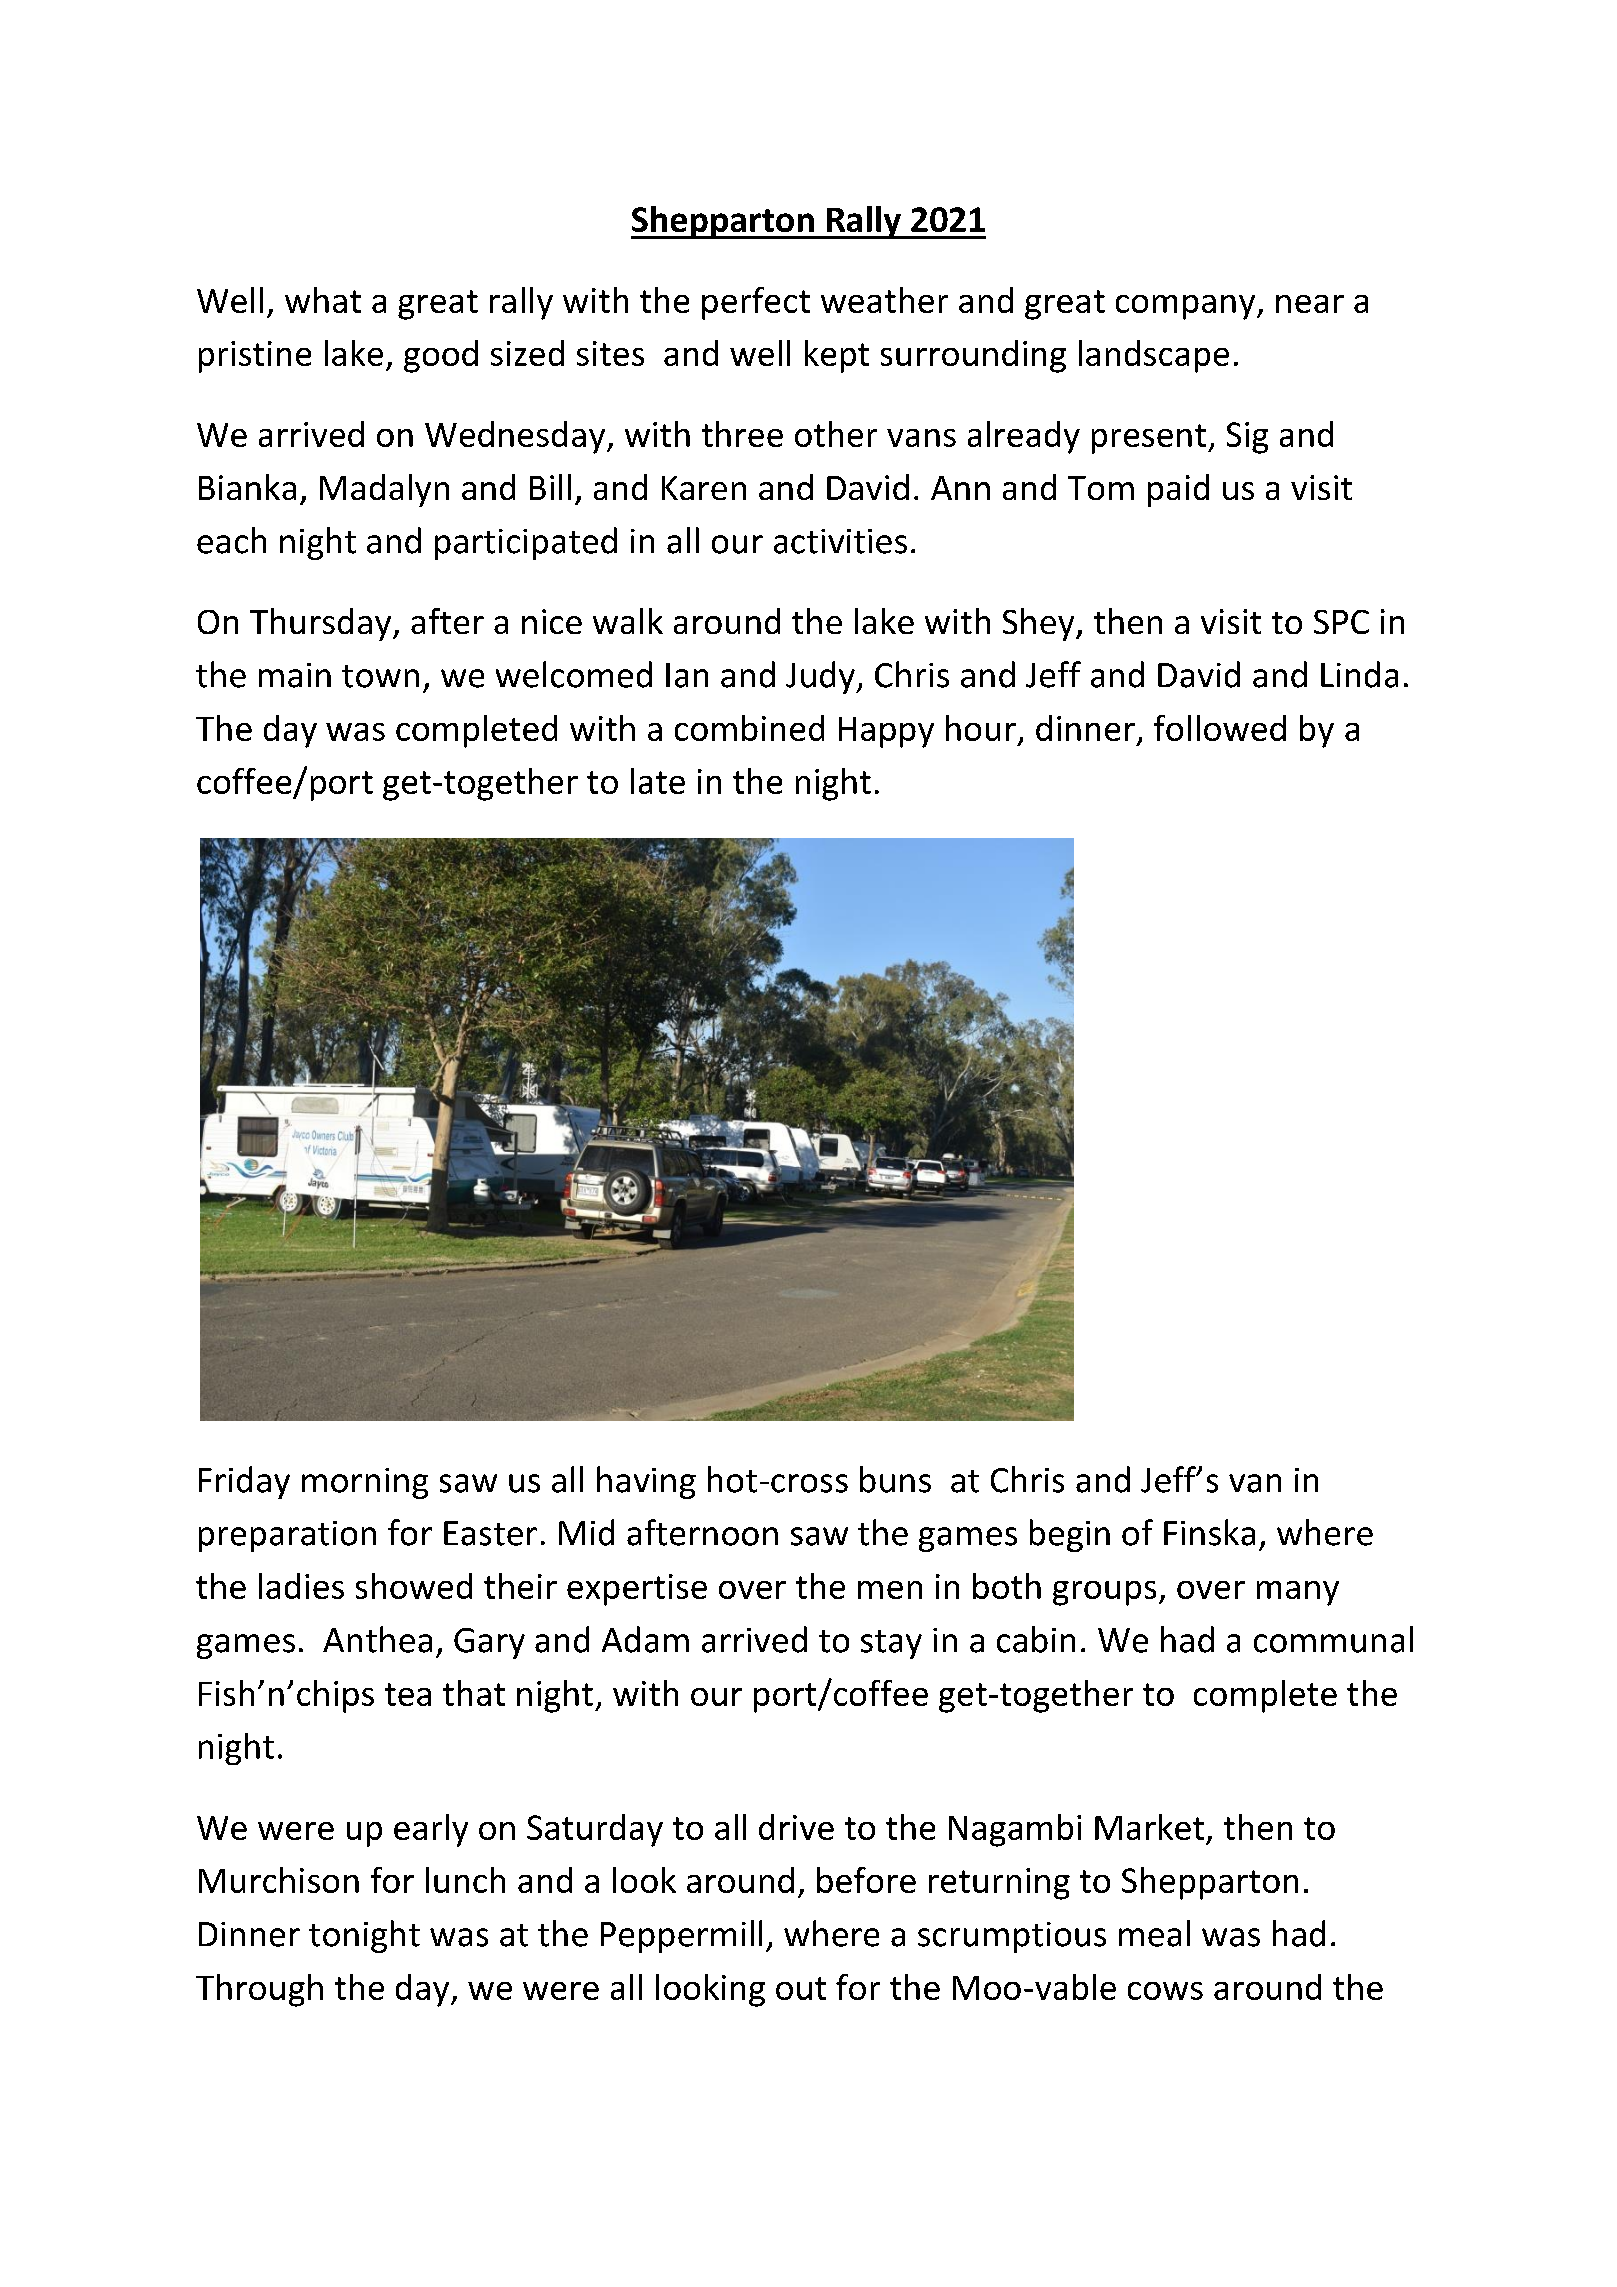 This page has height=2287, width=1617. Describe the element at coordinates (749, 728) in the page. I see `combined` at that location.
